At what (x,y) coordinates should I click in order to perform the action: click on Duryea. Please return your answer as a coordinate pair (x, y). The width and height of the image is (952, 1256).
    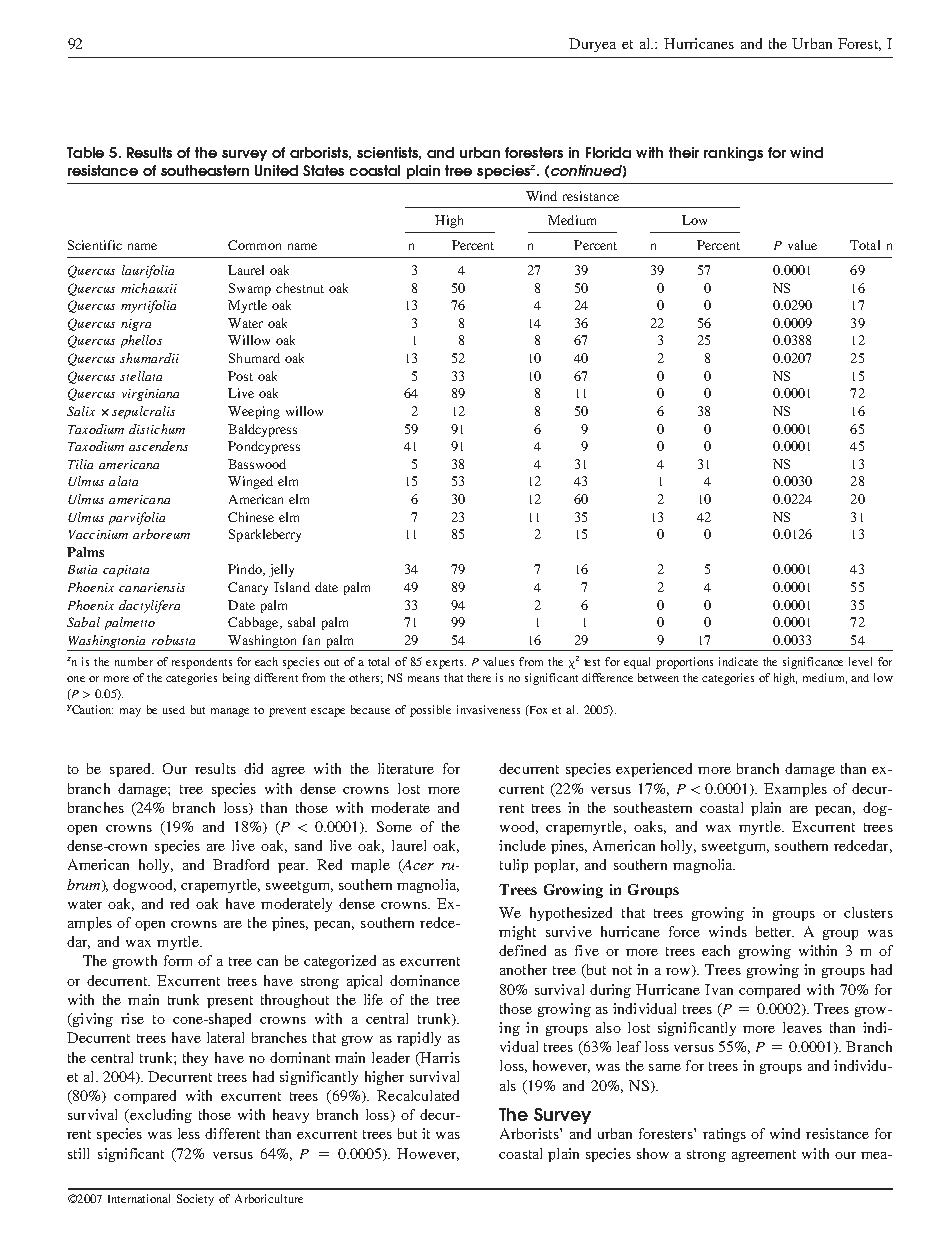
    Looking at the image, I should click on (592, 45).
